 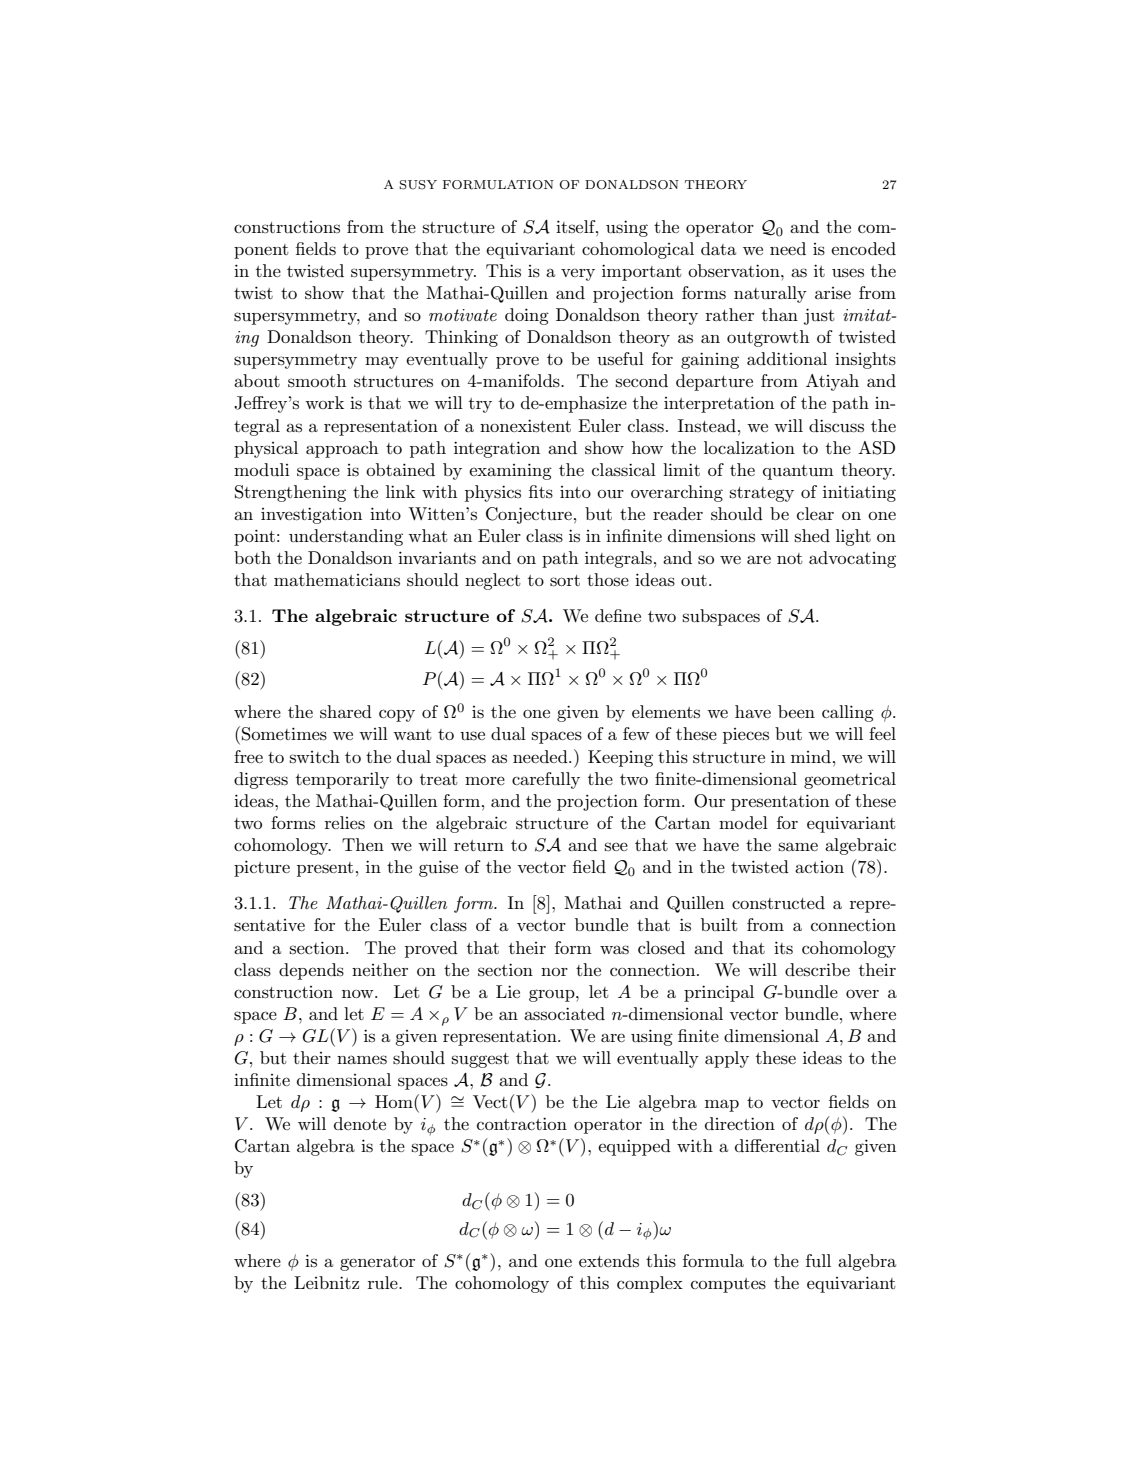 What do you see at coordinates (382, 362) in the image?
I see `may` at bounding box center [382, 362].
